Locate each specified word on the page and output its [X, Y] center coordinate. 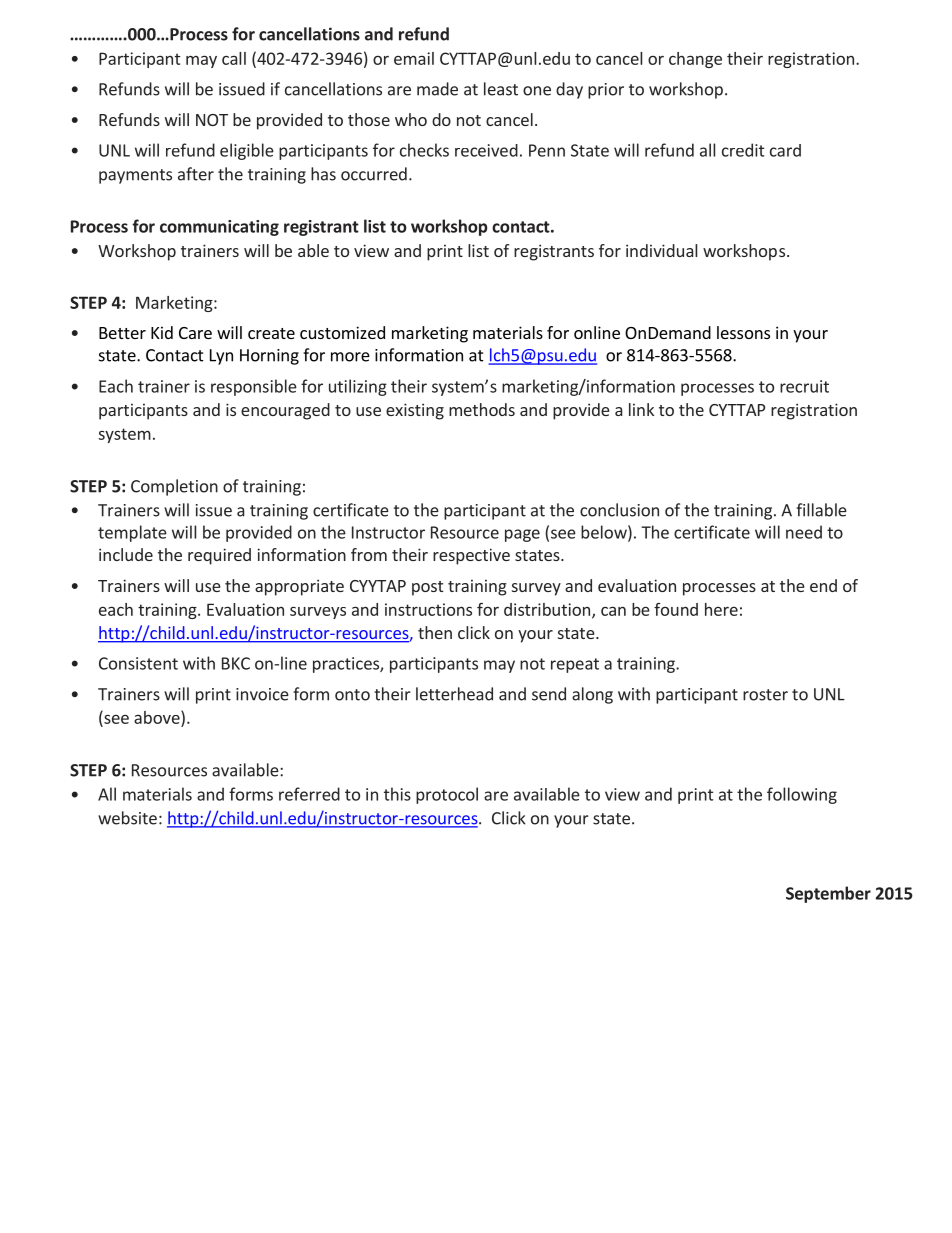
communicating [219, 228]
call [234, 58]
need [804, 532]
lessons [743, 332]
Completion [174, 487]
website [127, 818]
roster [765, 695]
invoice [262, 694]
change [695, 60]
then [435, 632]
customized [342, 332]
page [522, 535]
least [501, 89]
